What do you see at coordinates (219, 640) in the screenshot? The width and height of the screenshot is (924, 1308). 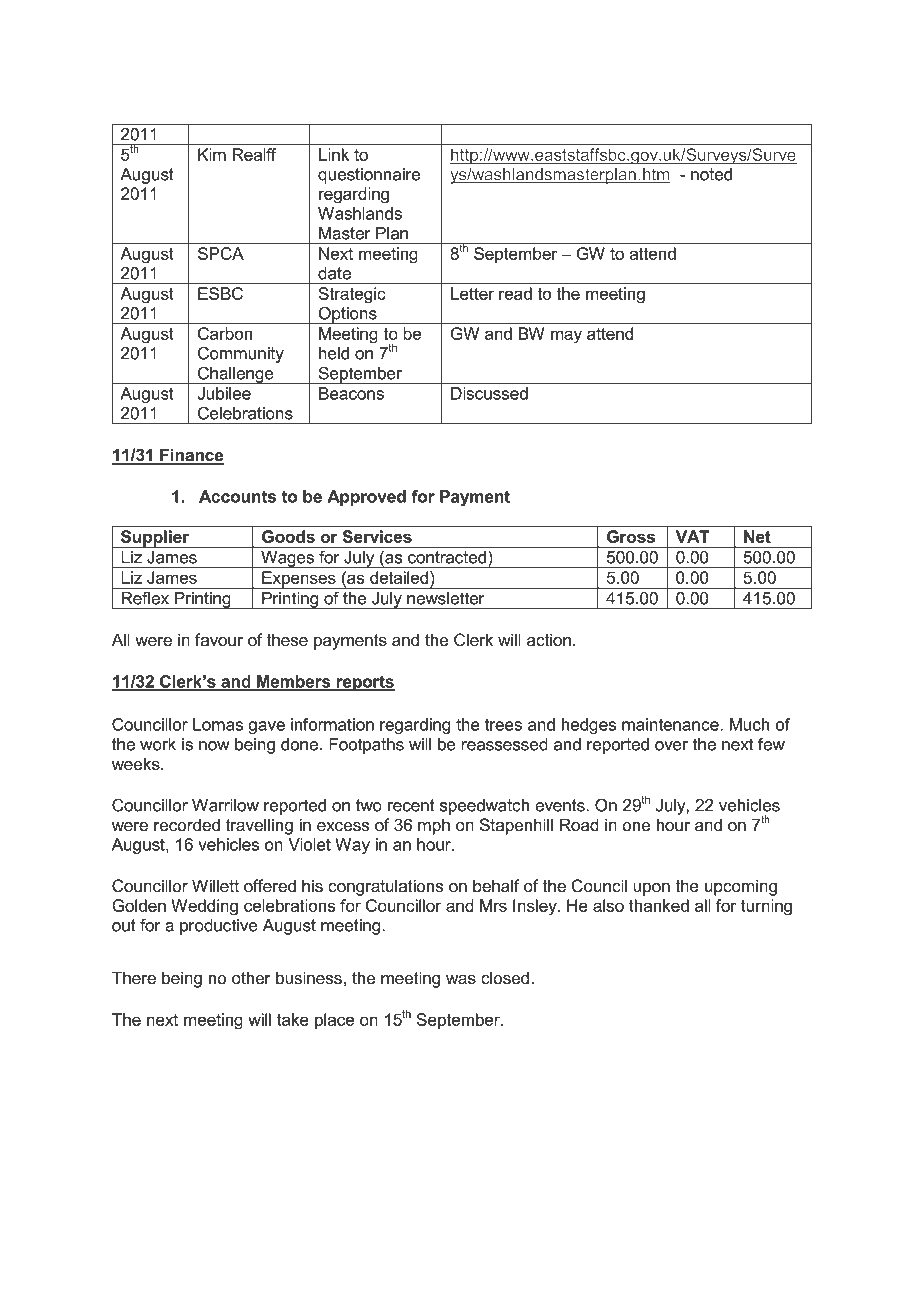 I see `favour` at bounding box center [219, 640].
